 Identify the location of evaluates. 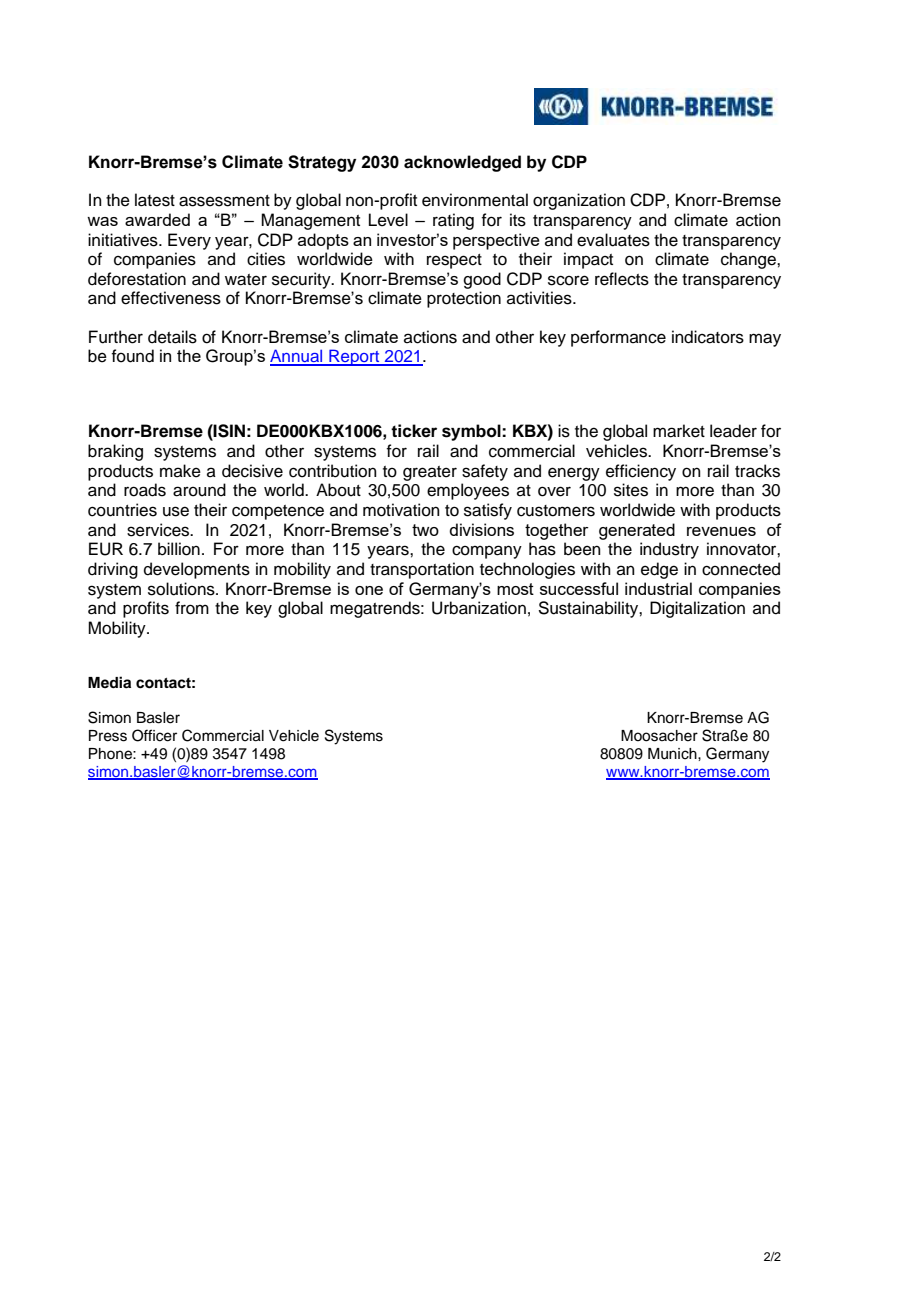
(613, 240).
